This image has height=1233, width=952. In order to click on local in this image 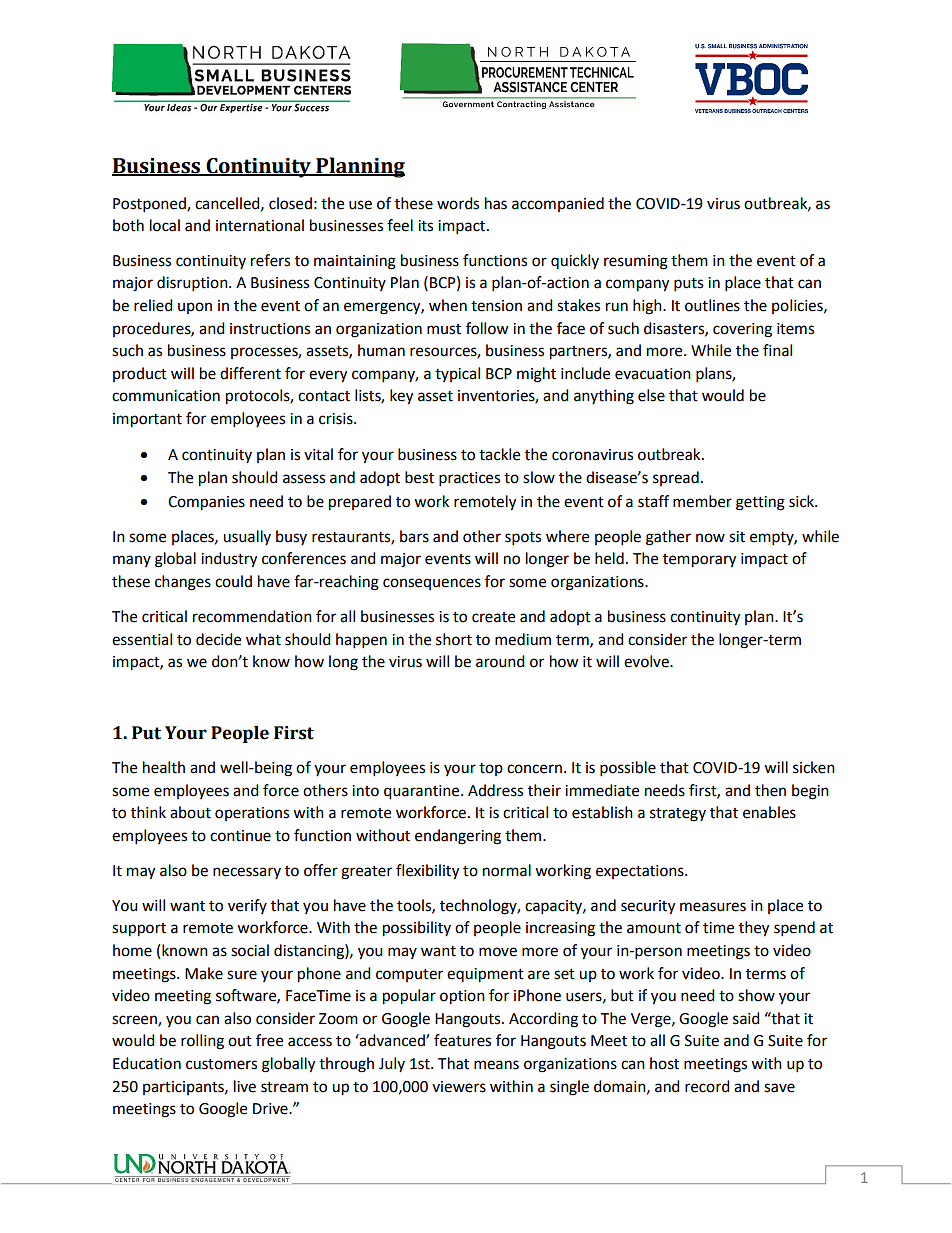, I will do `click(165, 225)`.
